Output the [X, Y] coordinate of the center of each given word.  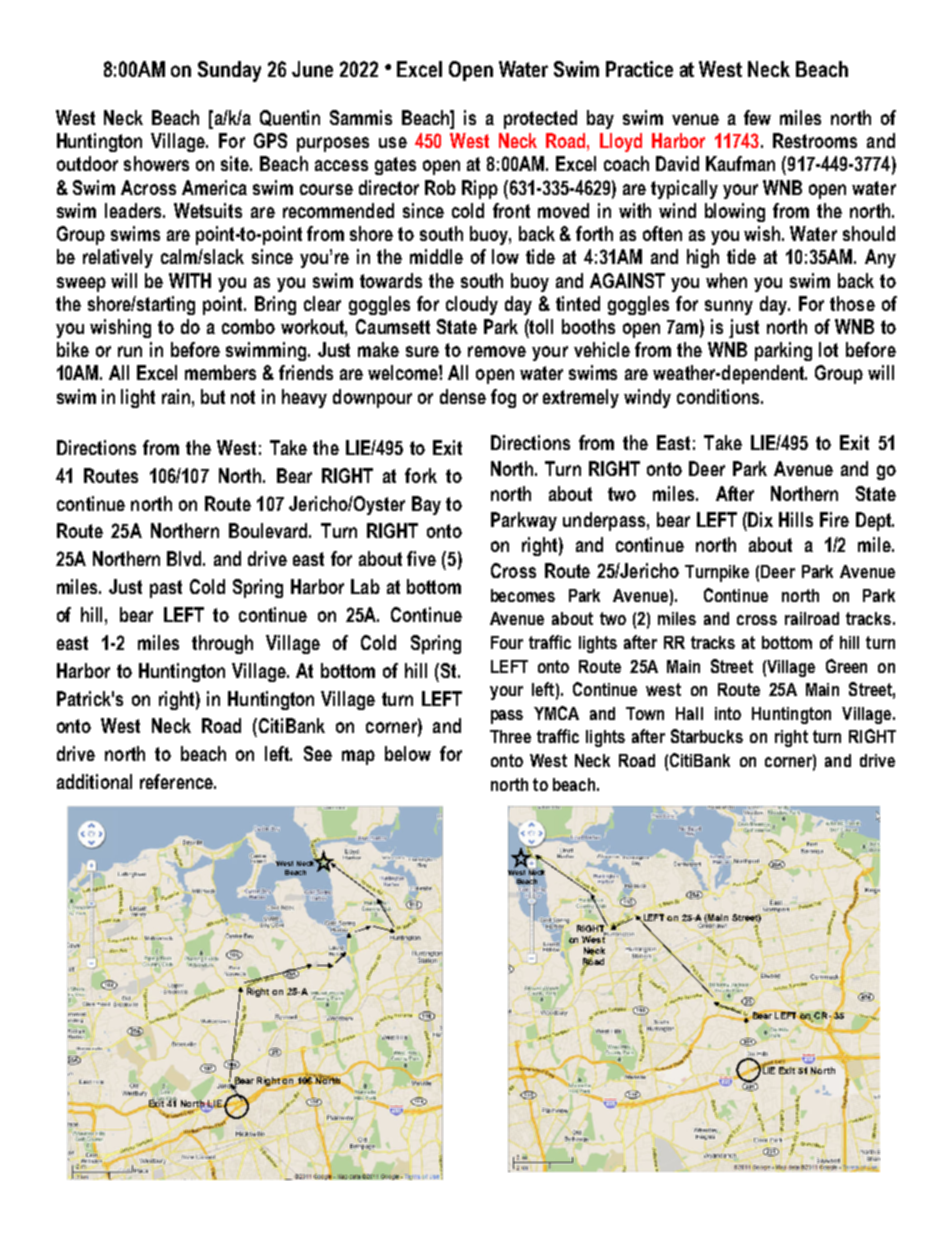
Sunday [229, 71]
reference [178, 781]
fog [503, 398]
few [757, 117]
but [213, 396]
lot [828, 349]
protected [540, 119]
